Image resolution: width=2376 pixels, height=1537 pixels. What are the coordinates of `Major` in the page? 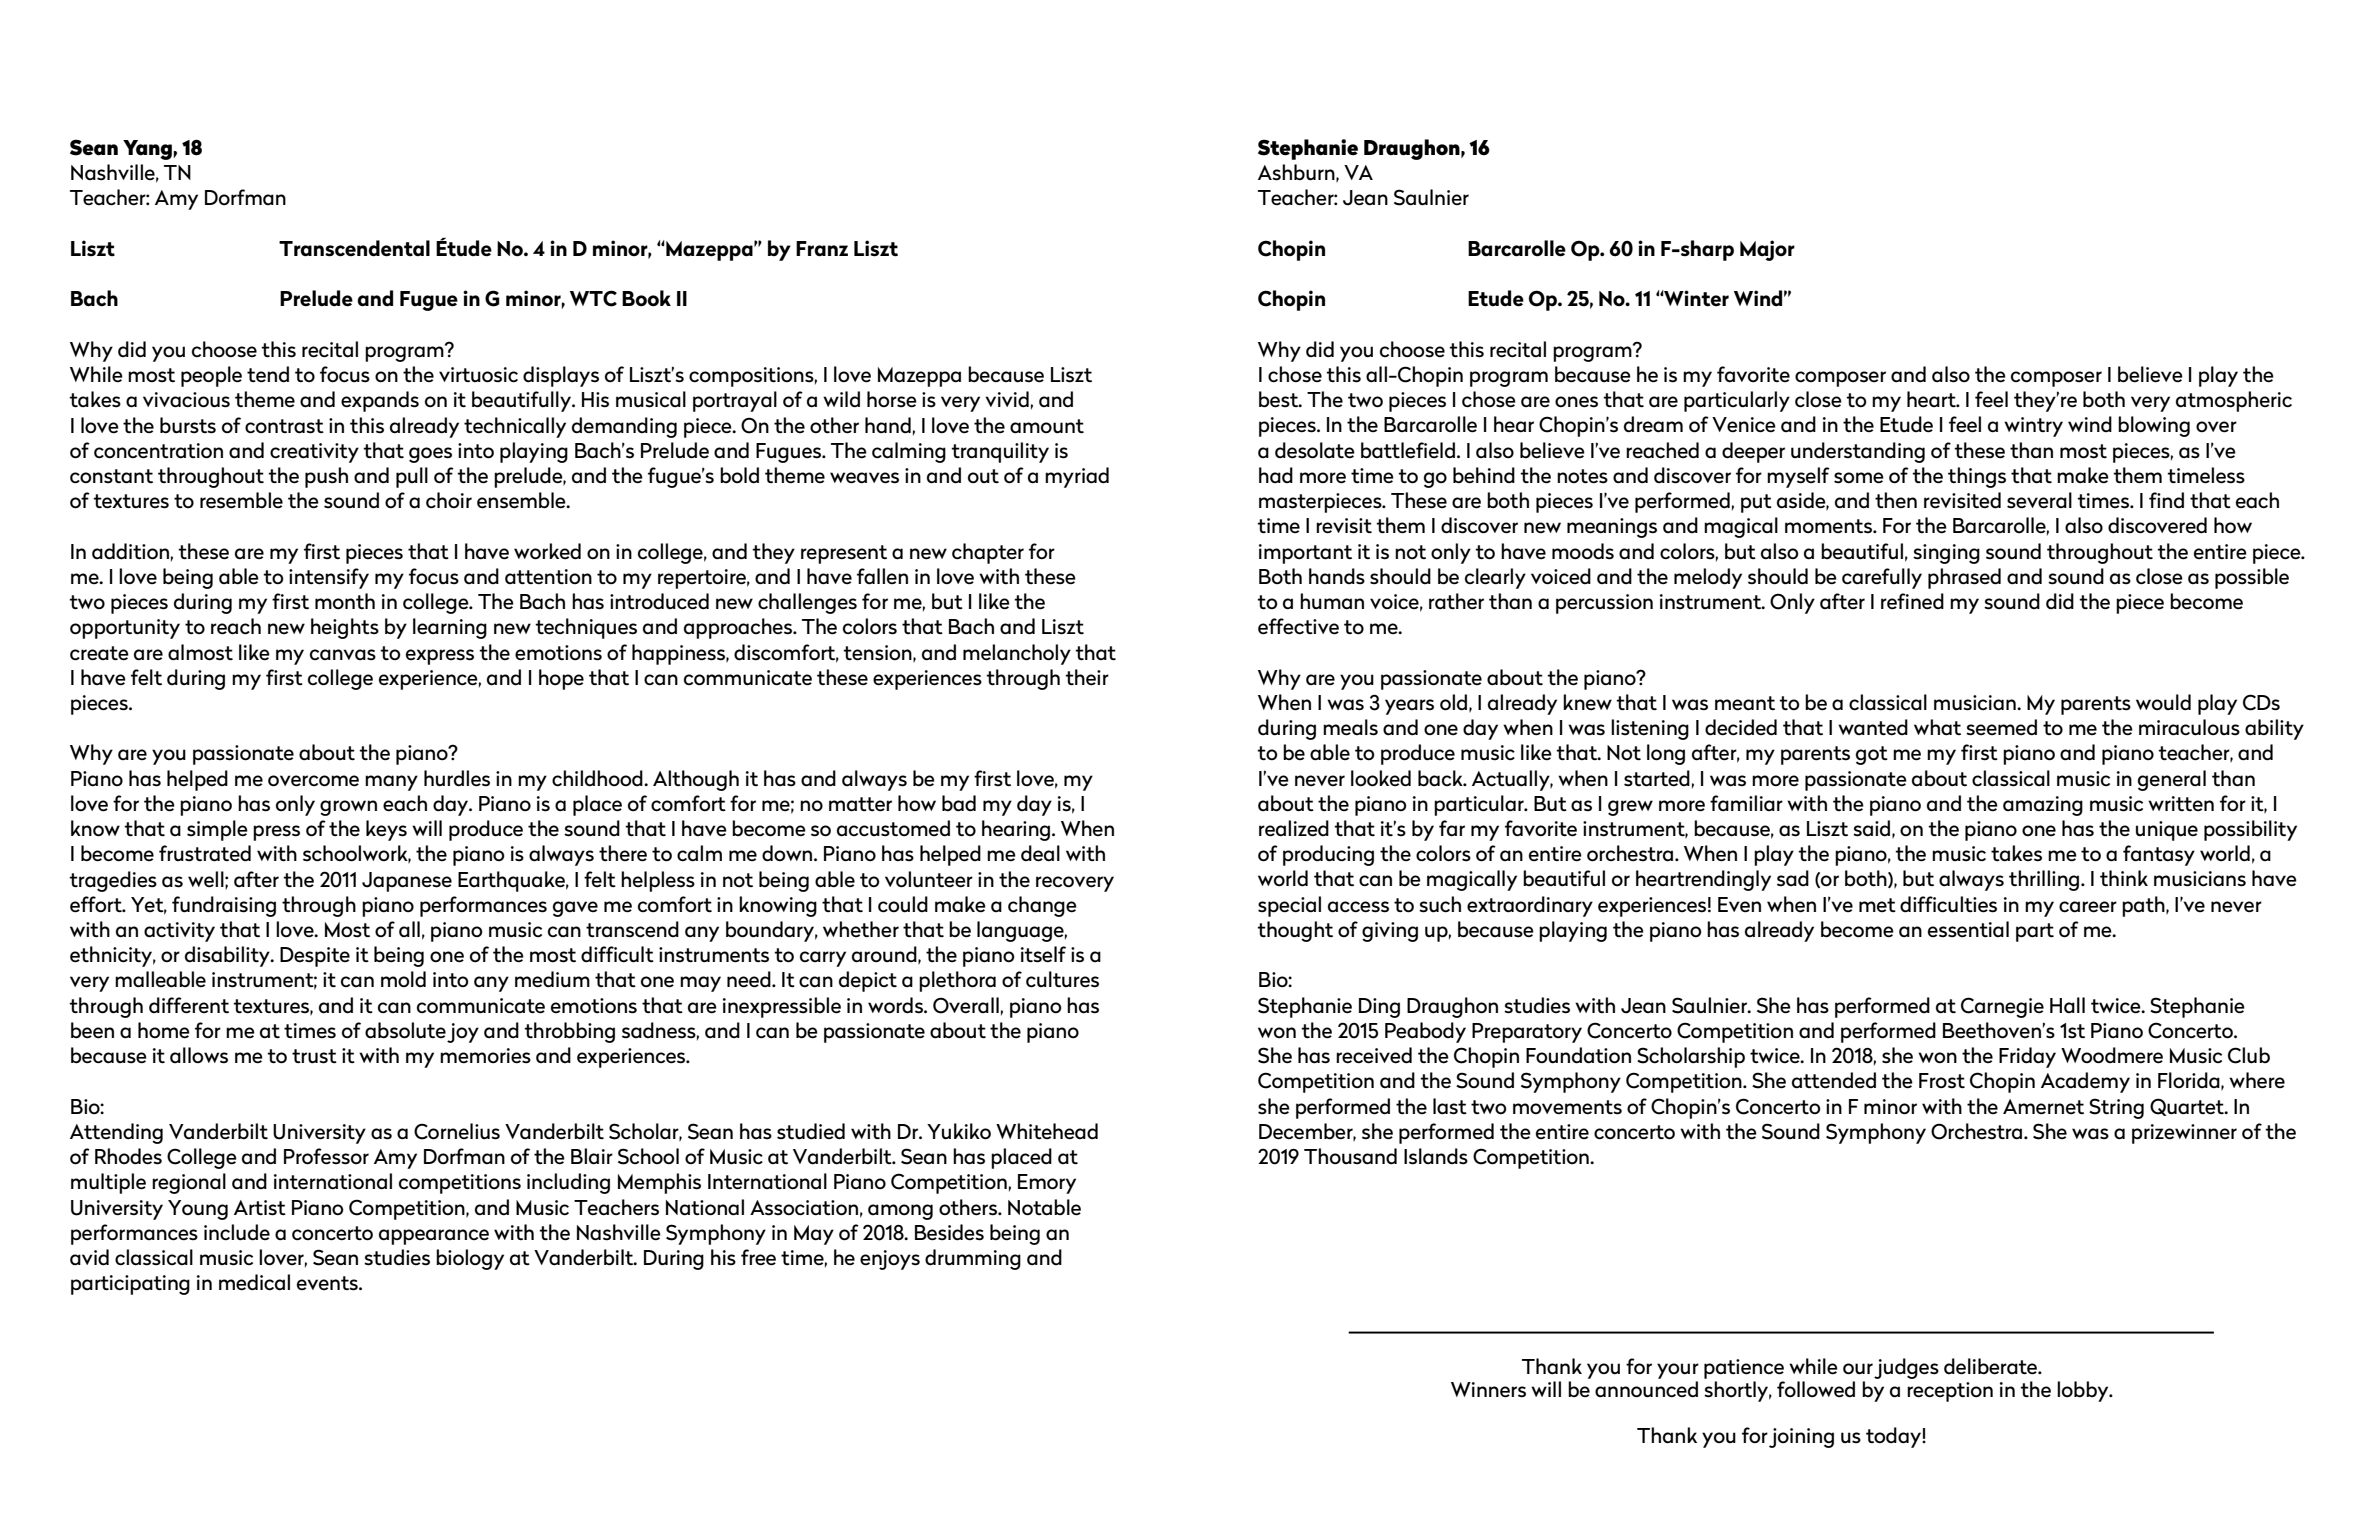 It's located at (1767, 250).
